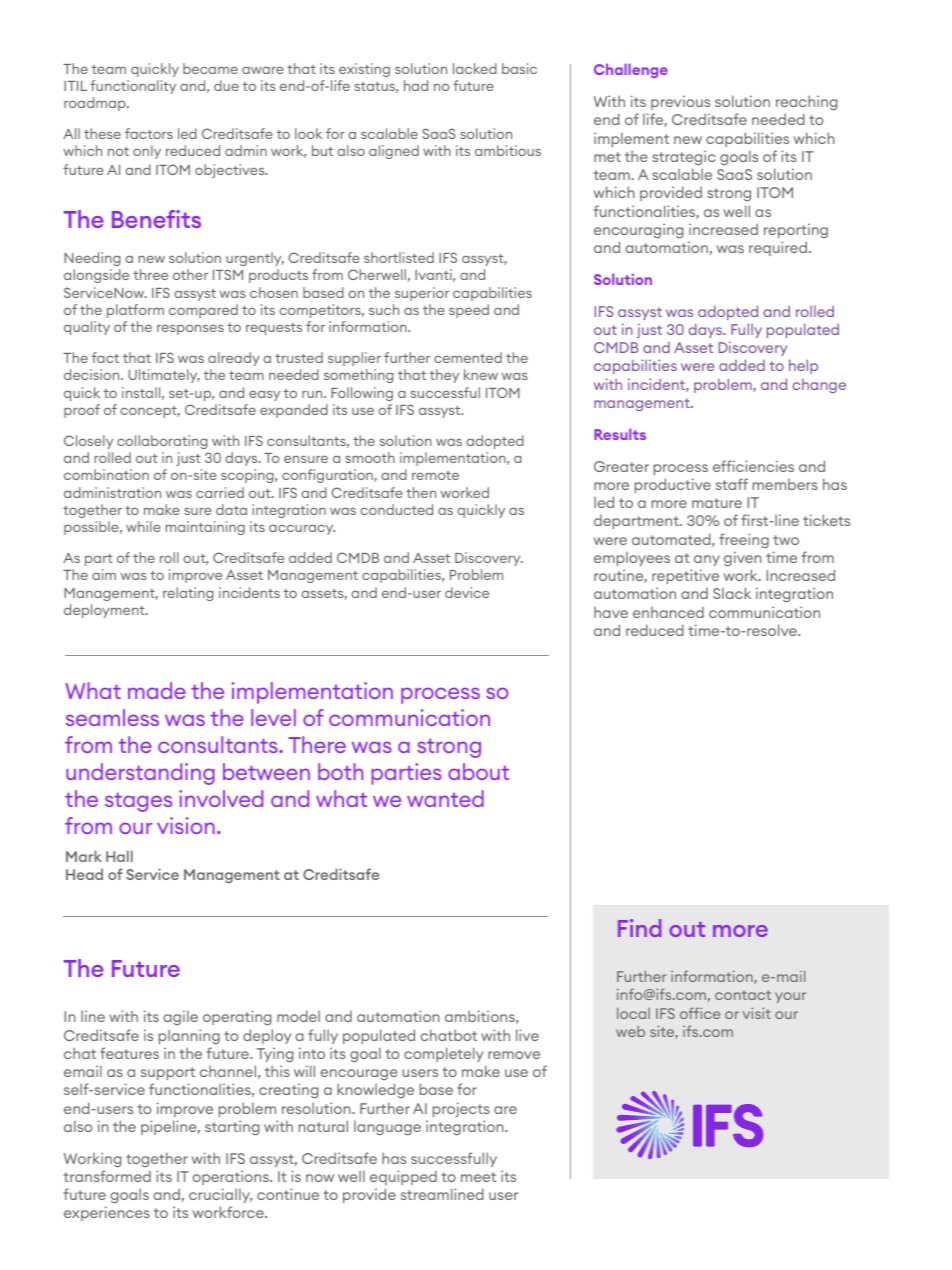 The image size is (952, 1270). What do you see at coordinates (162, 442) in the screenshot?
I see `collaborating` at bounding box center [162, 442].
